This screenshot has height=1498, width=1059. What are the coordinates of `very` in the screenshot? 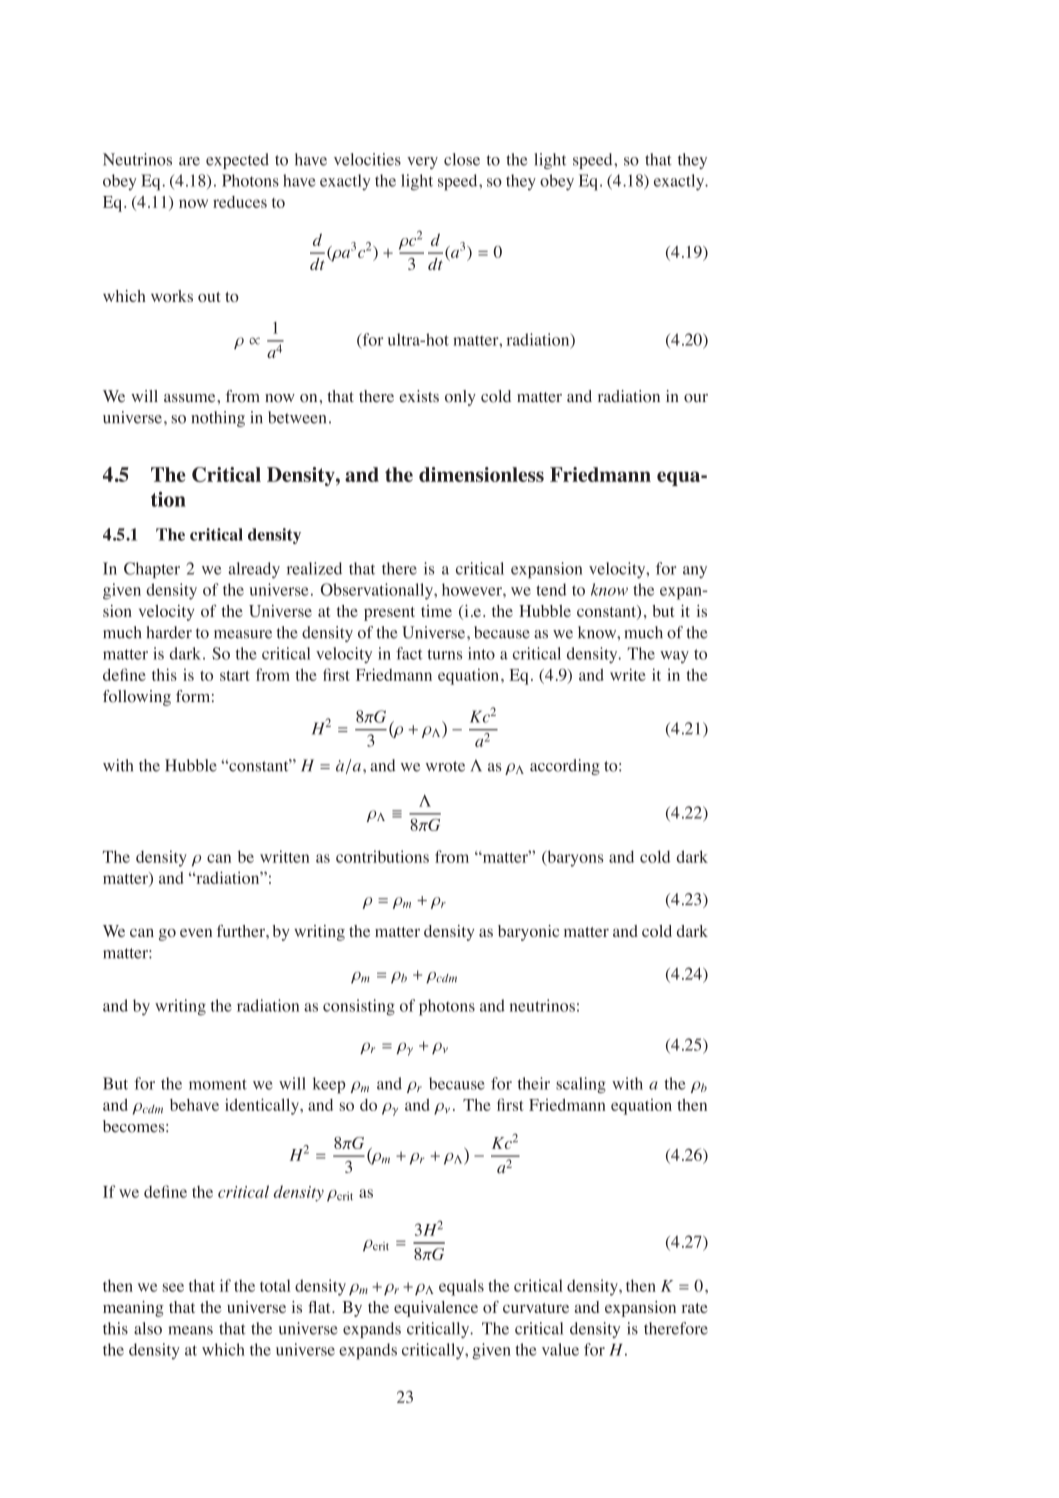 It's located at (422, 163).
